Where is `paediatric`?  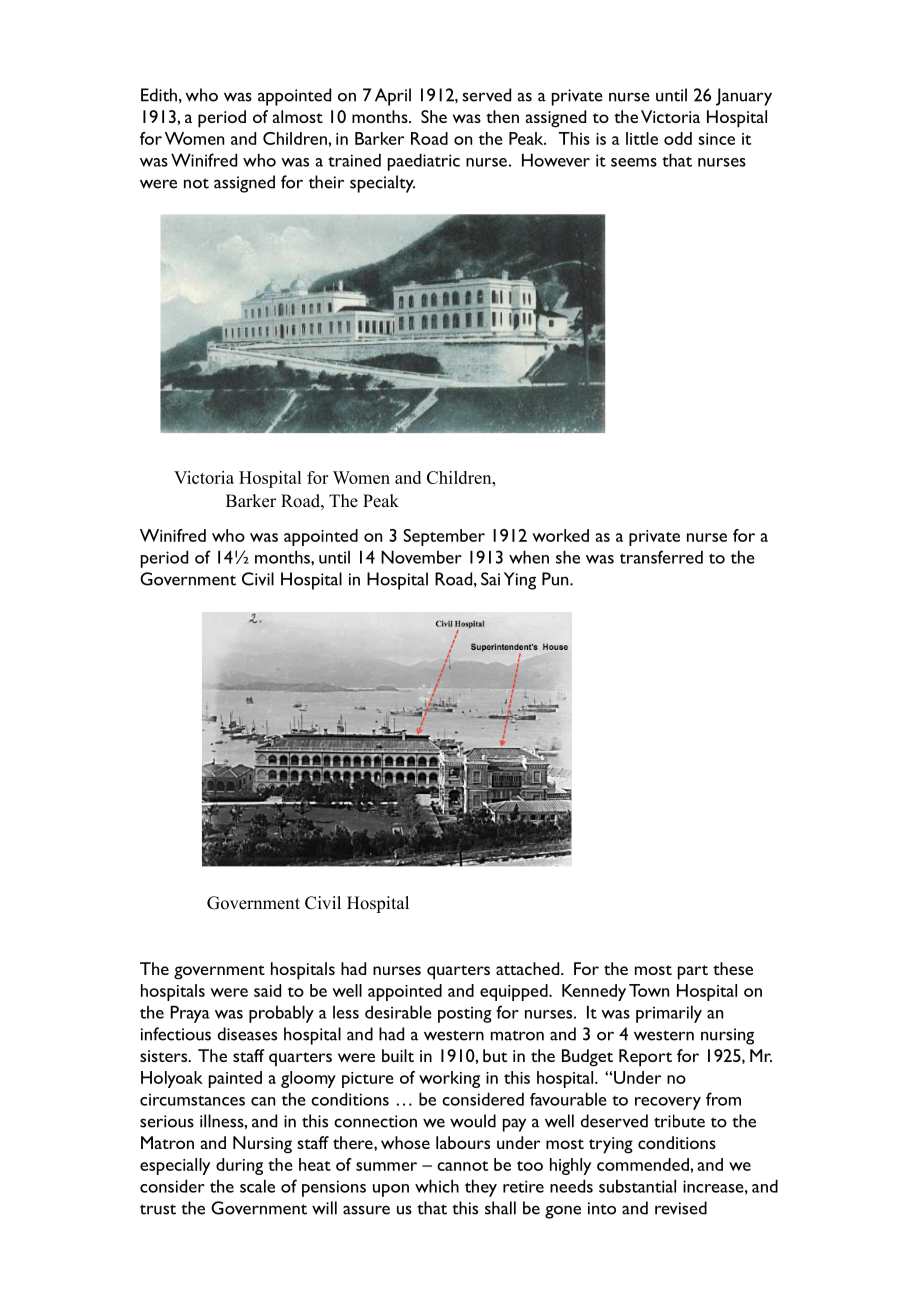 paediatric is located at coordinates (424, 162).
